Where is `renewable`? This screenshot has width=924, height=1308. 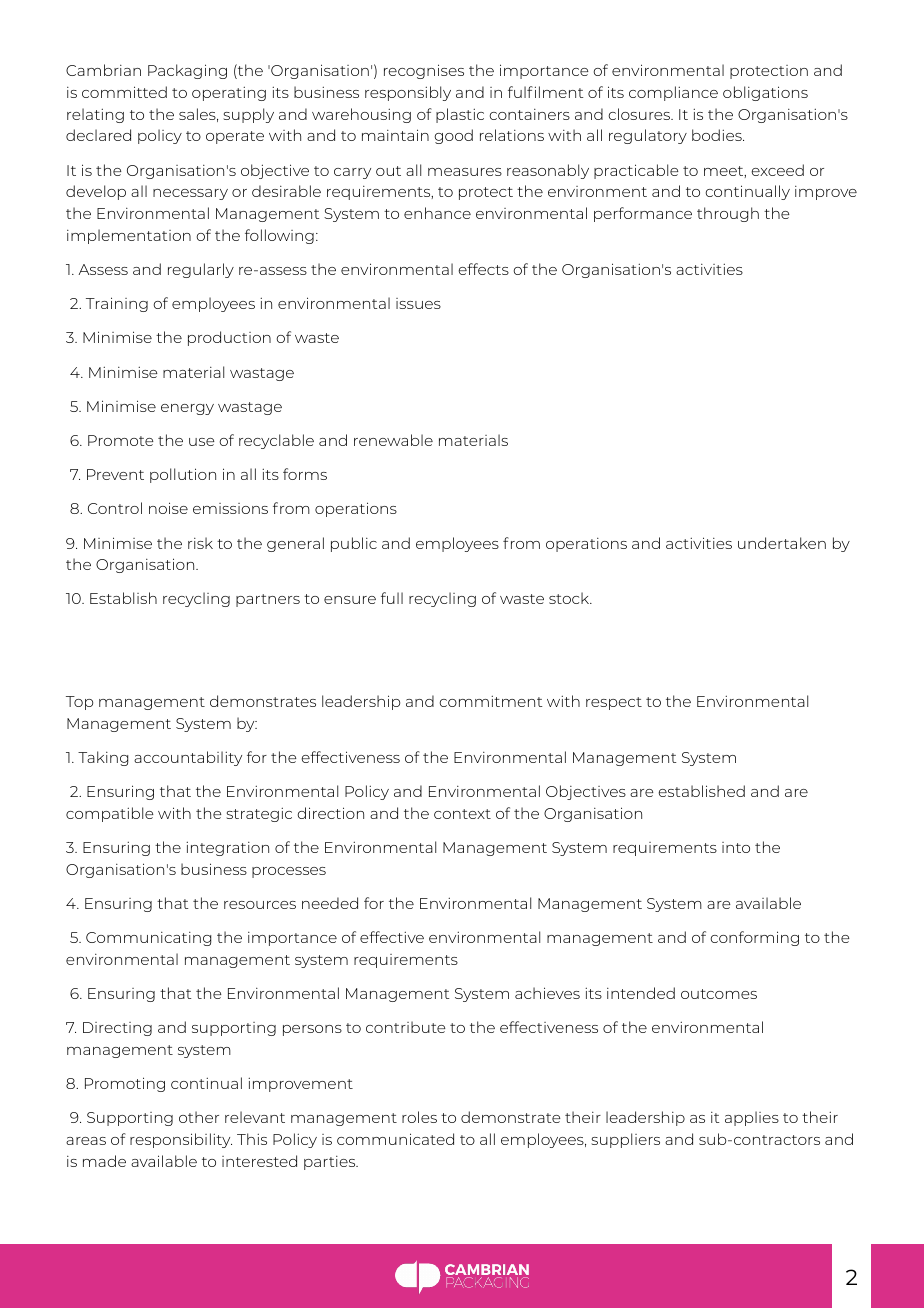
renewable is located at coordinates (393, 440).
